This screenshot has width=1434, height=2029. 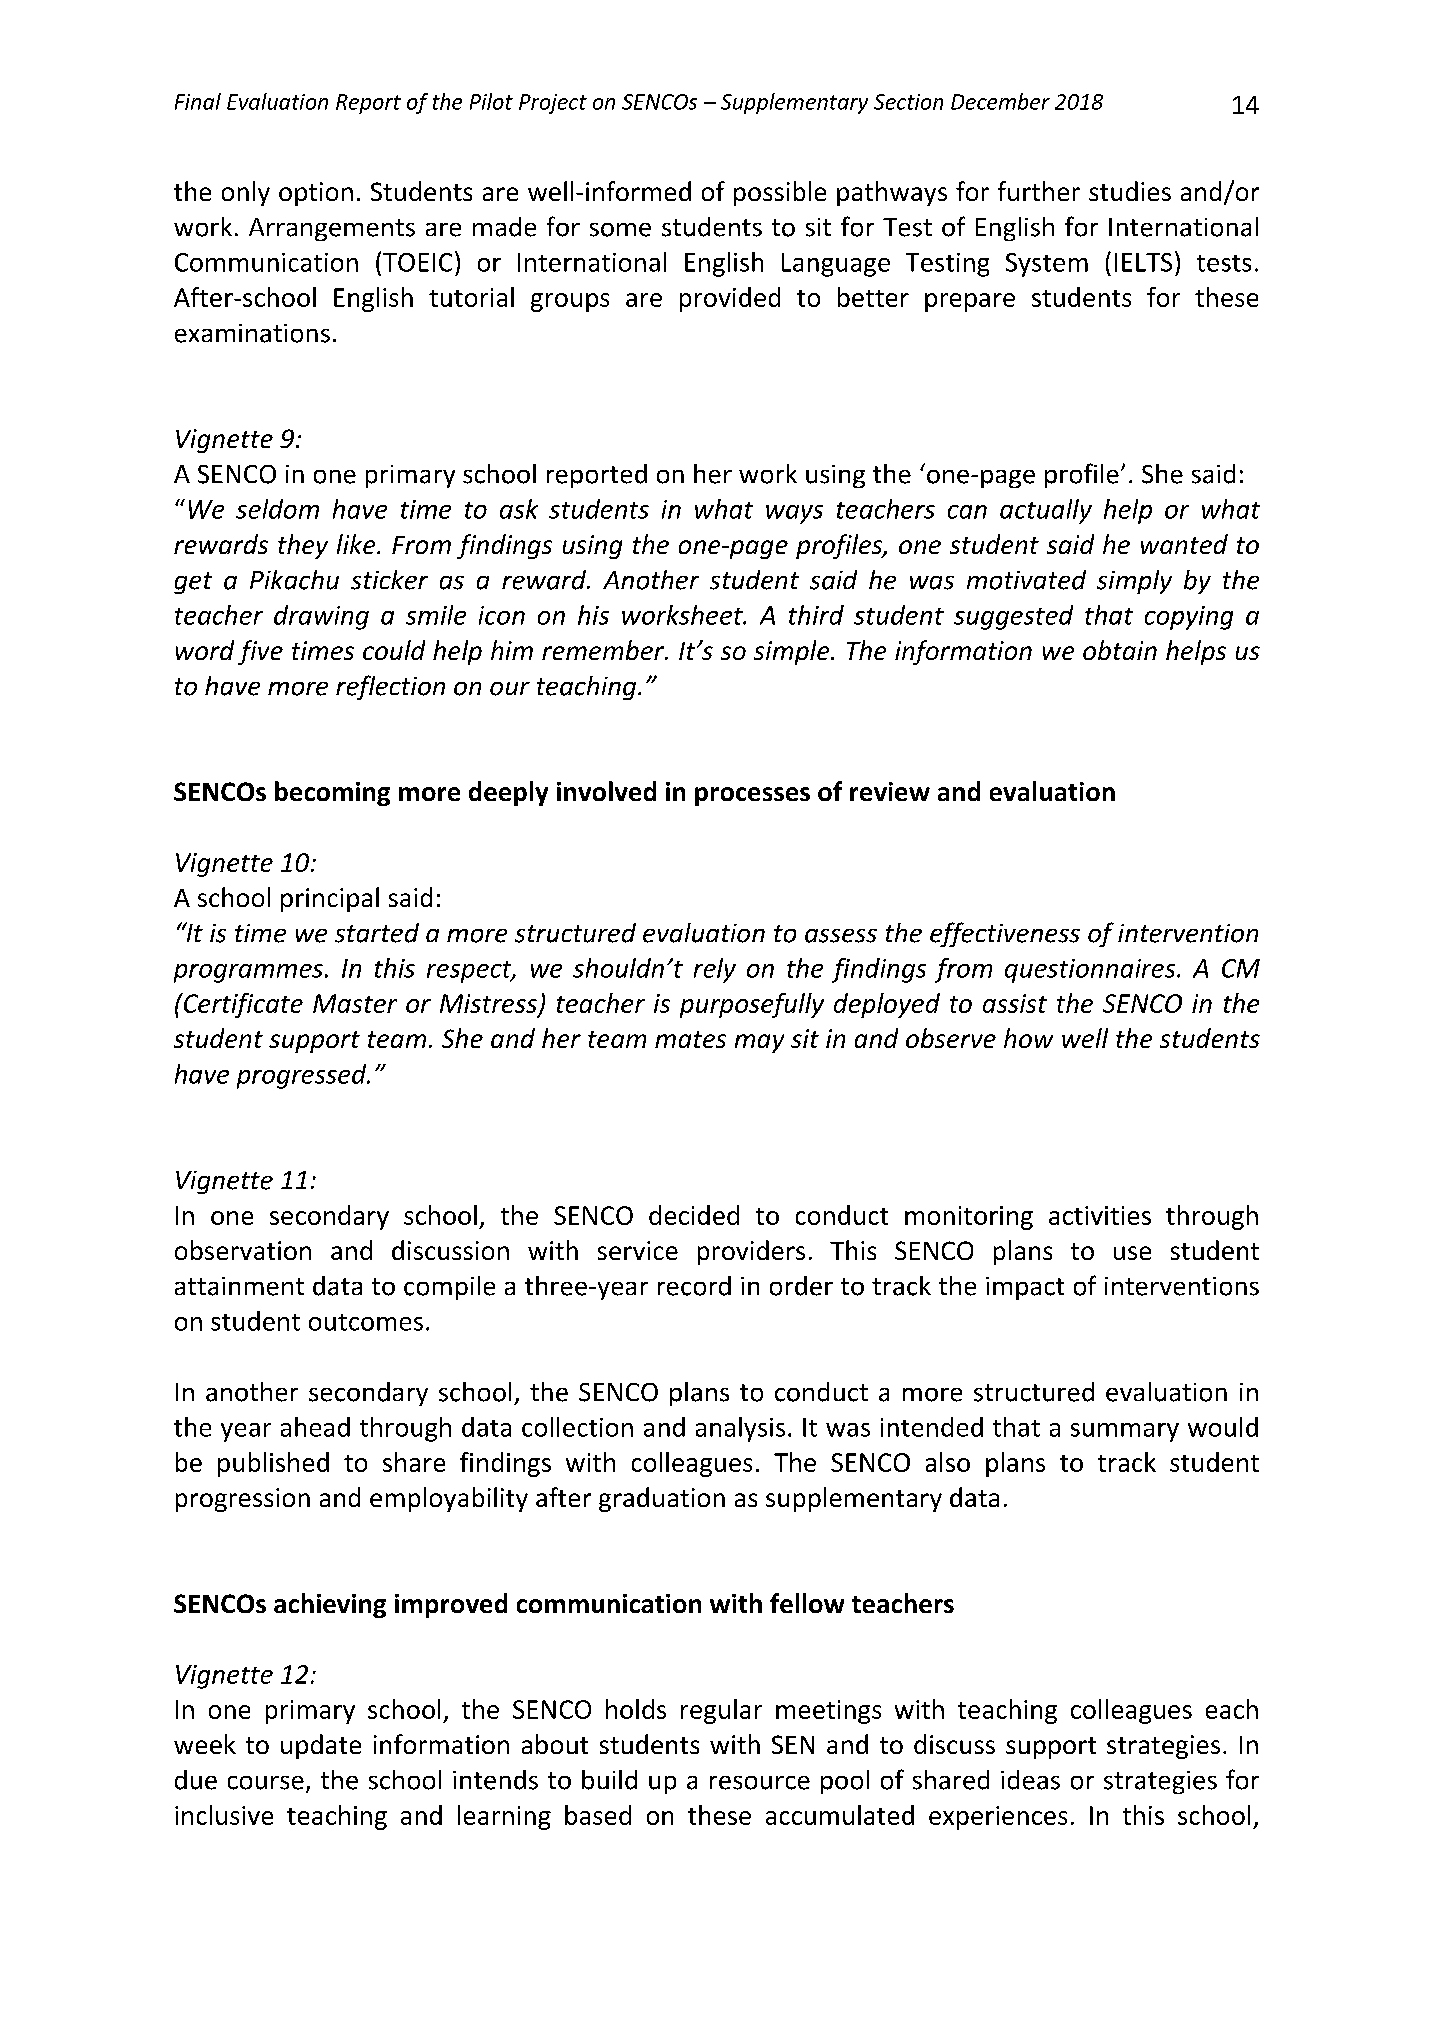 I want to click on update, so click(x=321, y=1746).
